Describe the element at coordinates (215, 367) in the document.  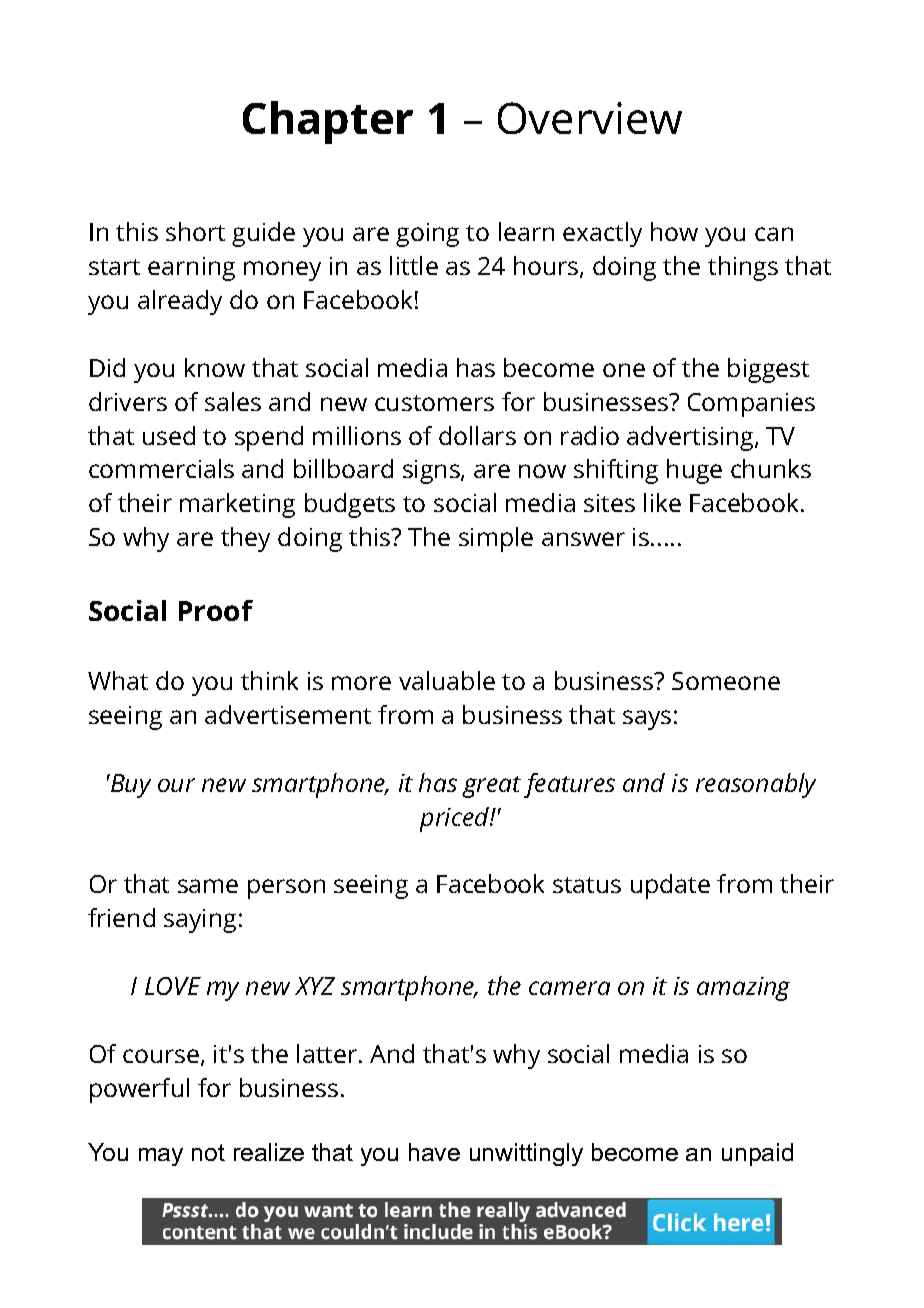
I see `know` at that location.
